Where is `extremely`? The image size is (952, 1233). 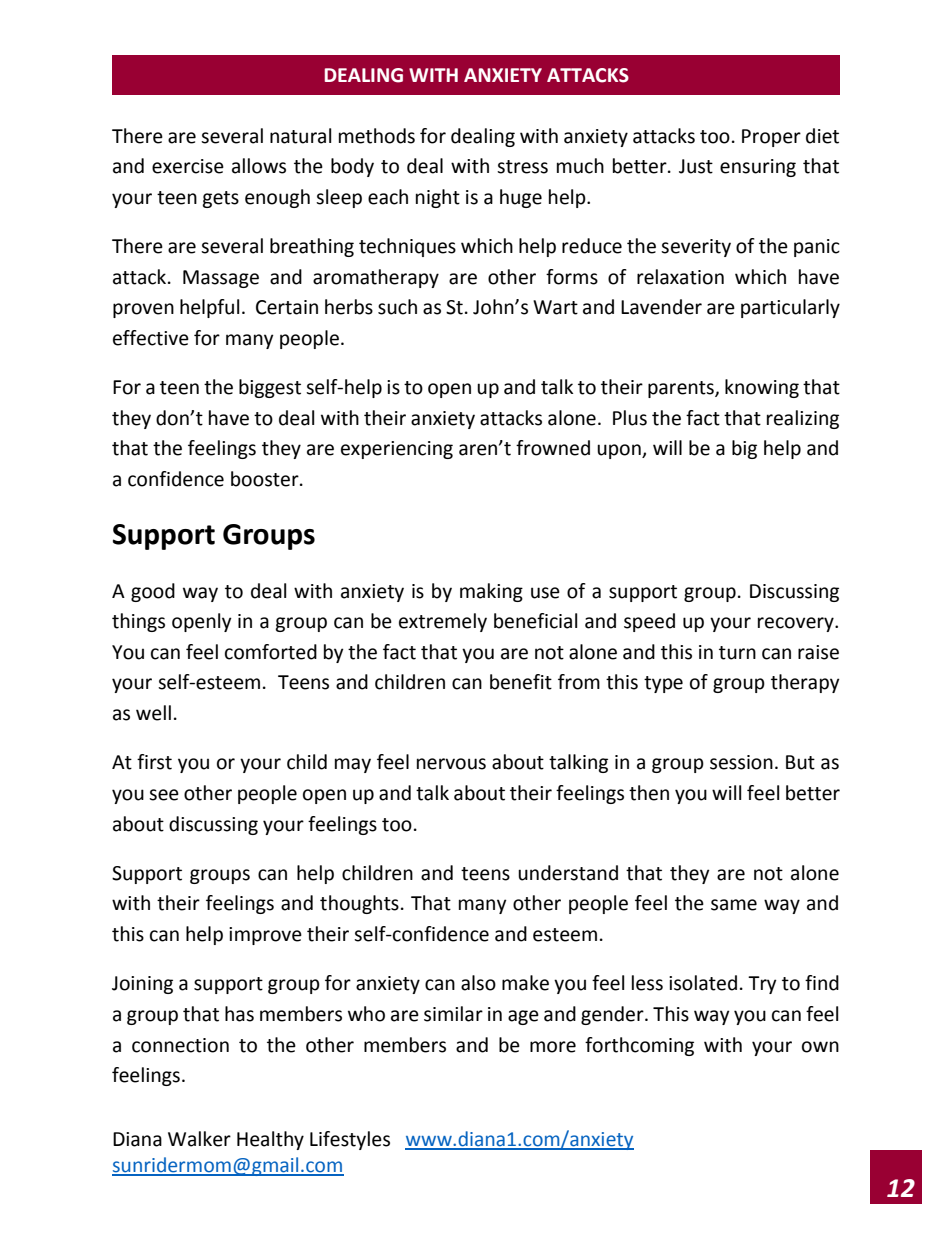
extremely is located at coordinates (443, 622).
